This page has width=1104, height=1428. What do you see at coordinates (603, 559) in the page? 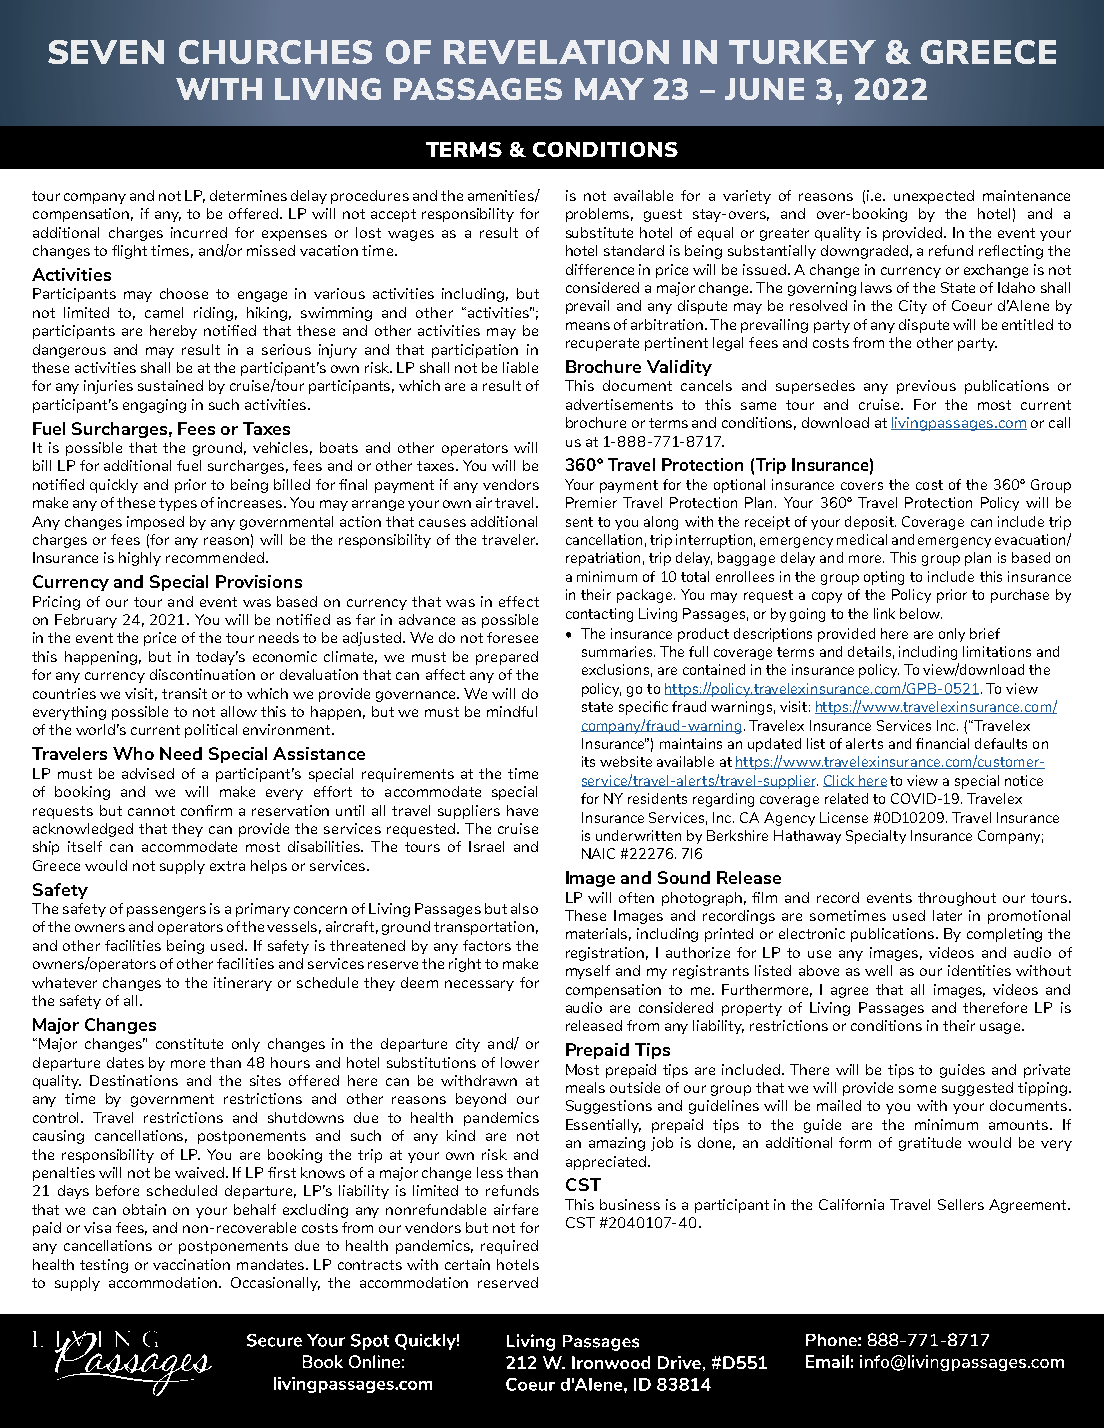
I see `repatriation` at bounding box center [603, 559].
